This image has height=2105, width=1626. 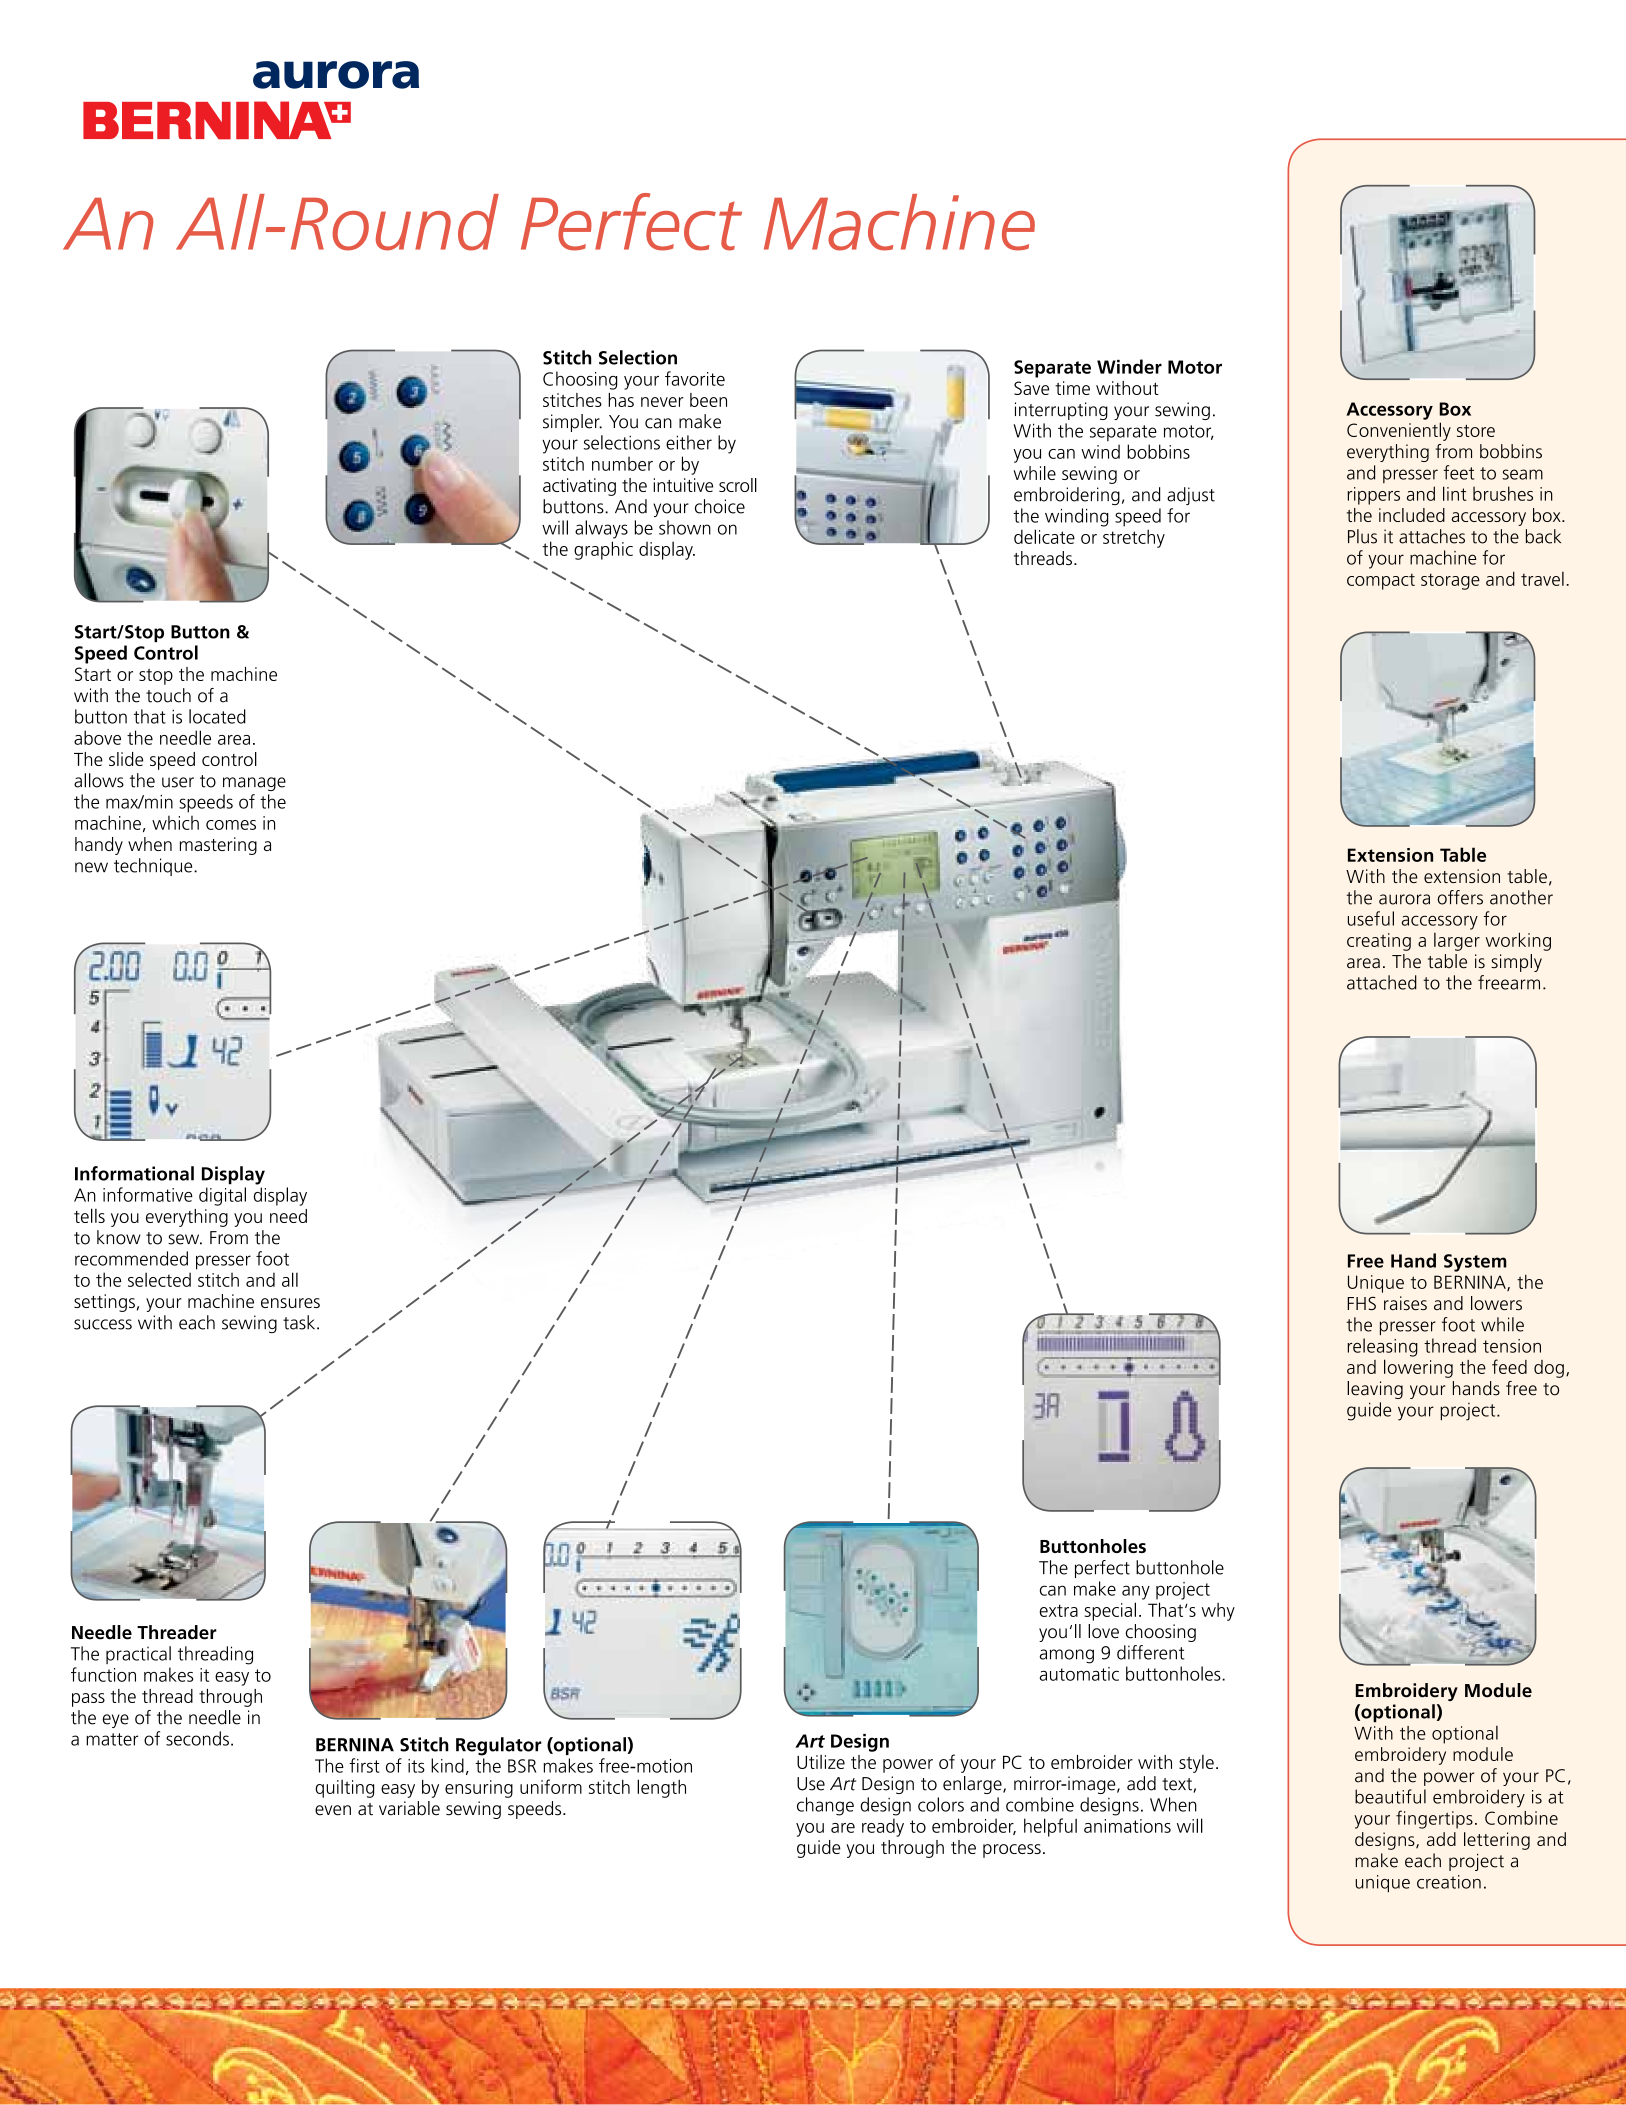 I want to click on releasing, so click(x=1382, y=1347).
